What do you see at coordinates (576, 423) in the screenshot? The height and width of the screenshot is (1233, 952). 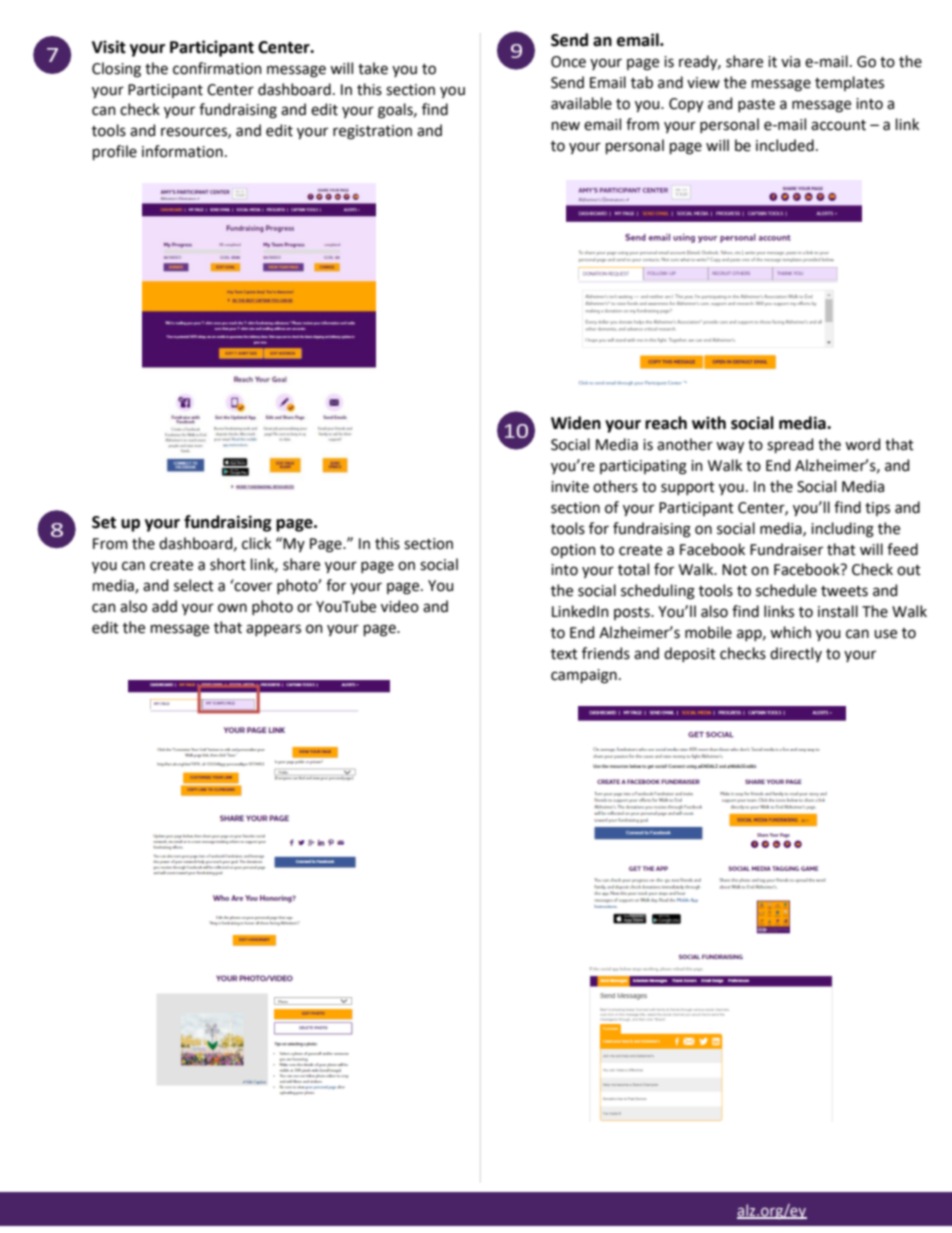 I see `Widen` at bounding box center [576, 423].
